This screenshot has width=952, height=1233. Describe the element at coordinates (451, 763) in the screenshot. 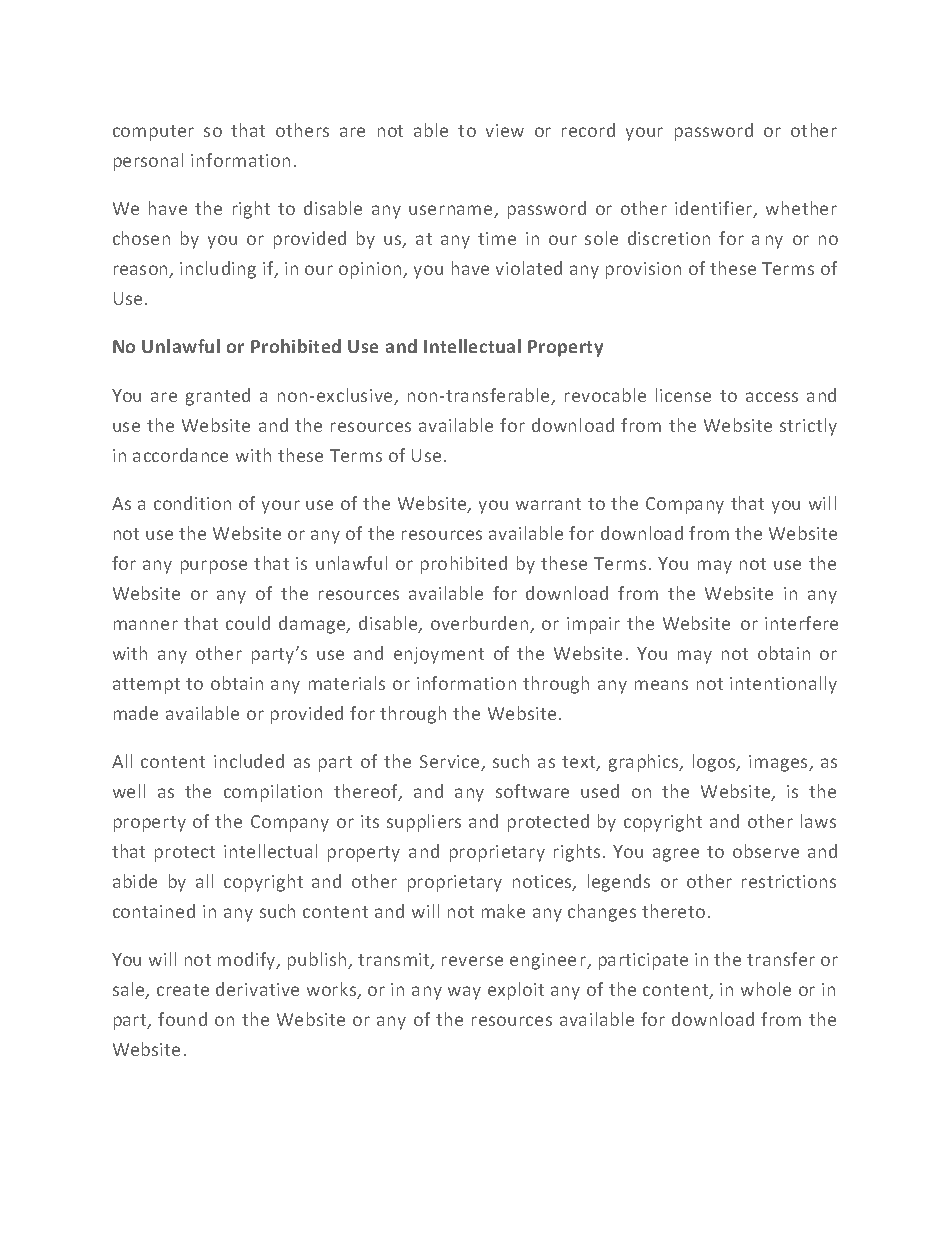

I see `Service` at that location.
